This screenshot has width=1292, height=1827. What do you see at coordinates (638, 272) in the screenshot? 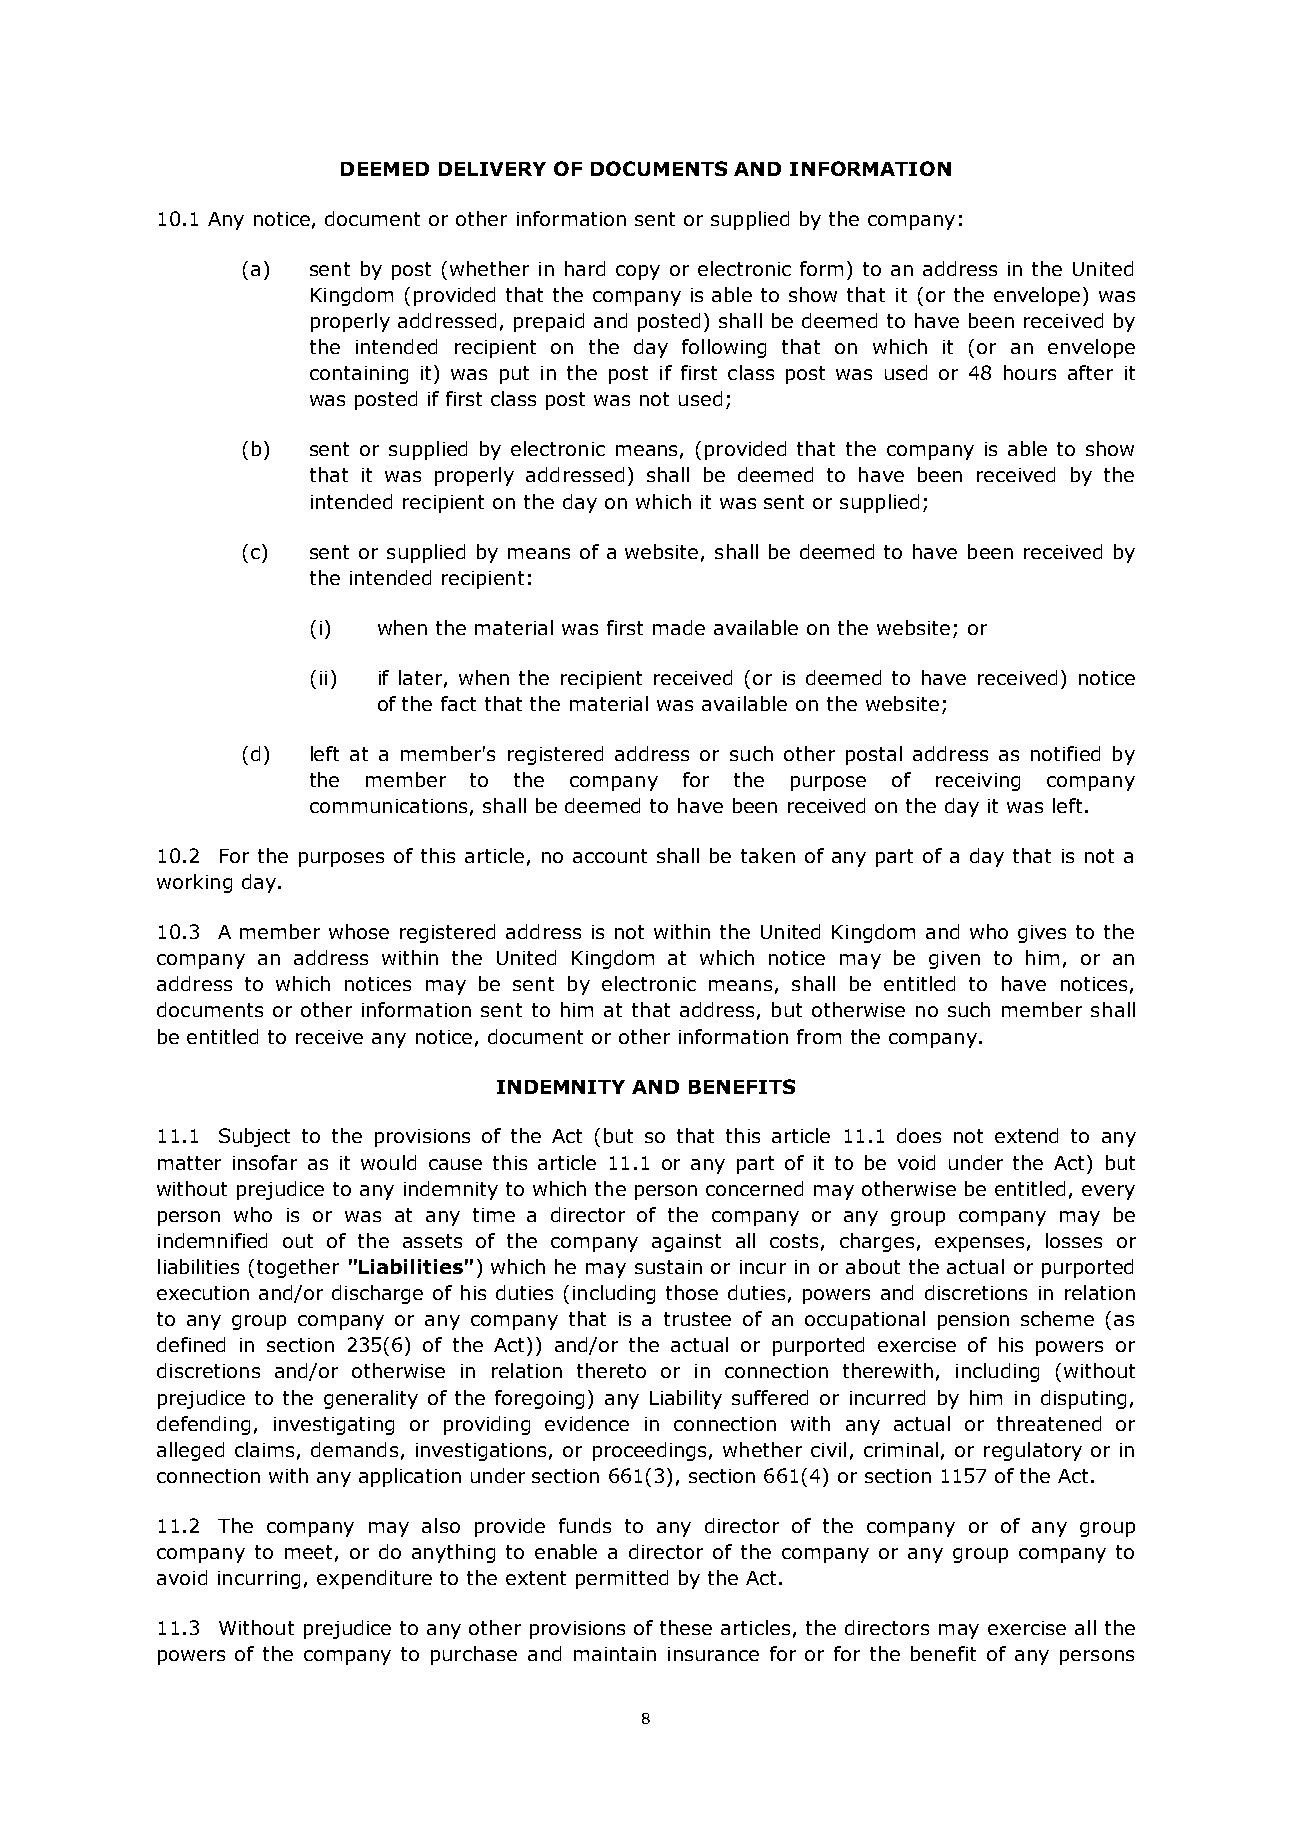
I see `copy` at bounding box center [638, 272].
